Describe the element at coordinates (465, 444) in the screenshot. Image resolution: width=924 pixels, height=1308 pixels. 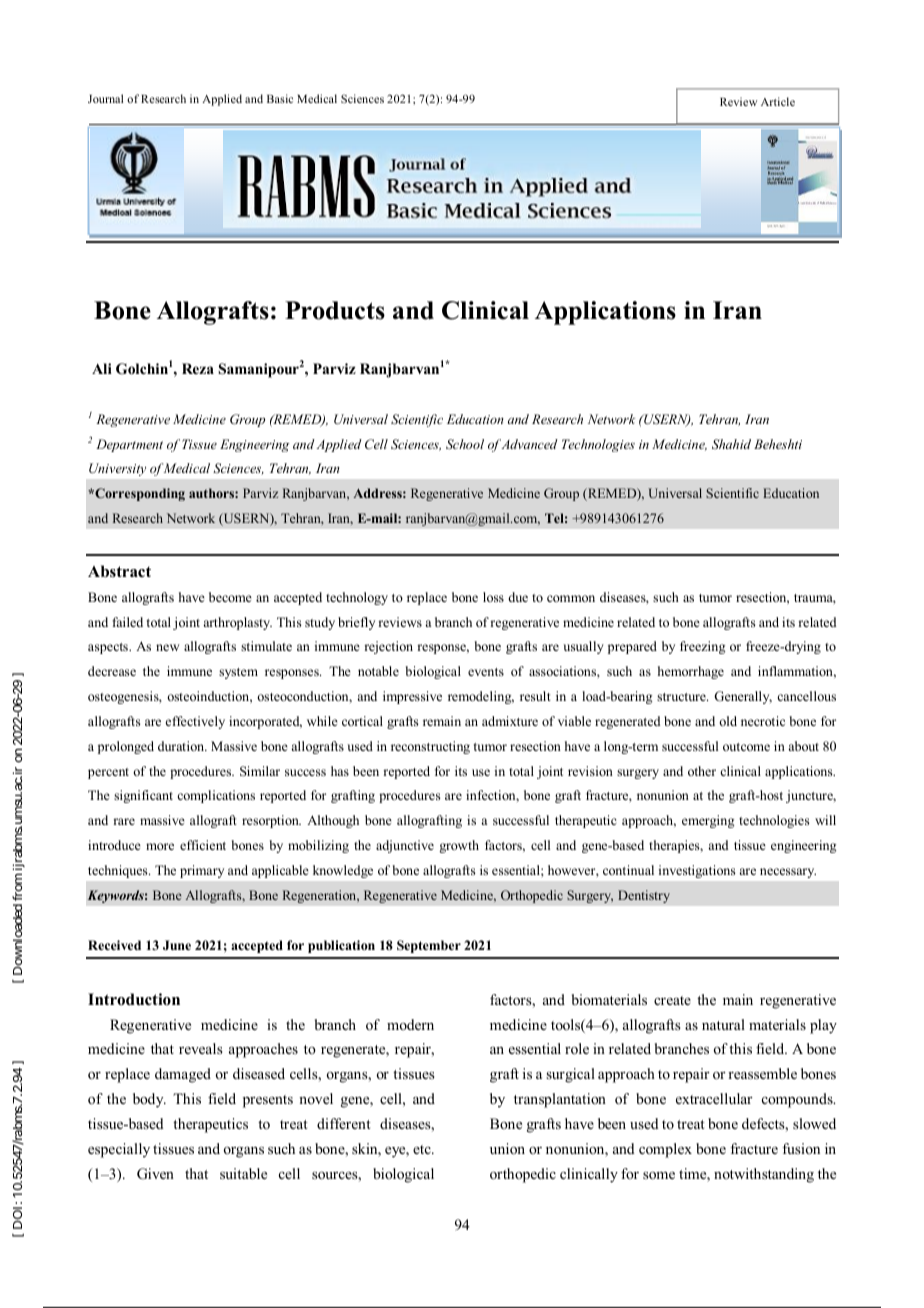
I see `School` at that location.
